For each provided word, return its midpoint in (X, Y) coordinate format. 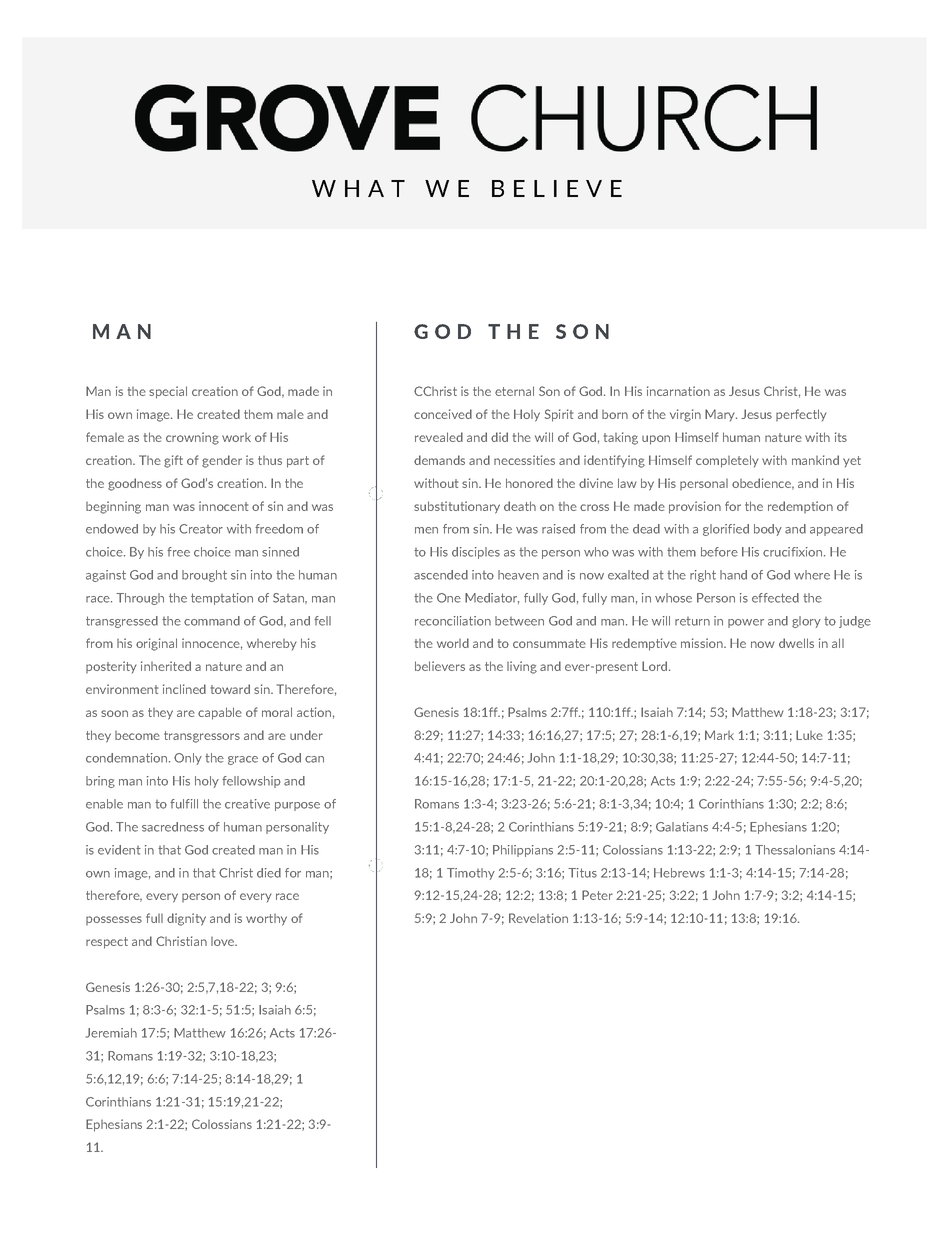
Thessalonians (795, 850)
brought (204, 576)
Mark (719, 735)
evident (119, 850)
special (168, 392)
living (522, 667)
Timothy (471, 874)
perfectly (801, 415)
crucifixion (794, 552)
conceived (443, 414)
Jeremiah (111, 1033)
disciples (476, 553)
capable (220, 713)
